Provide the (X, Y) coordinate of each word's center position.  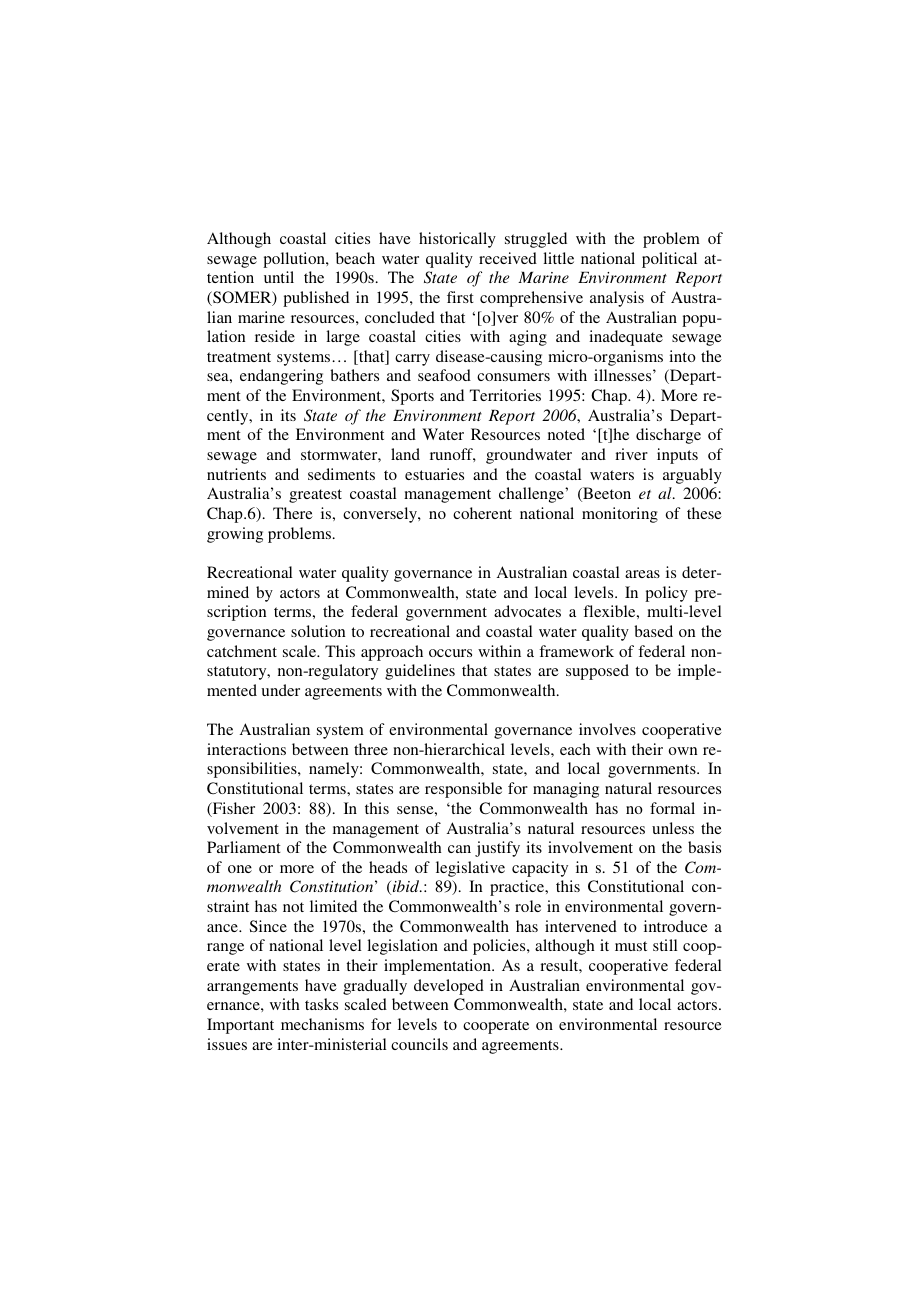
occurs (450, 653)
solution (318, 631)
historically (457, 240)
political (669, 260)
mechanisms (322, 1024)
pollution (295, 260)
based (653, 631)
